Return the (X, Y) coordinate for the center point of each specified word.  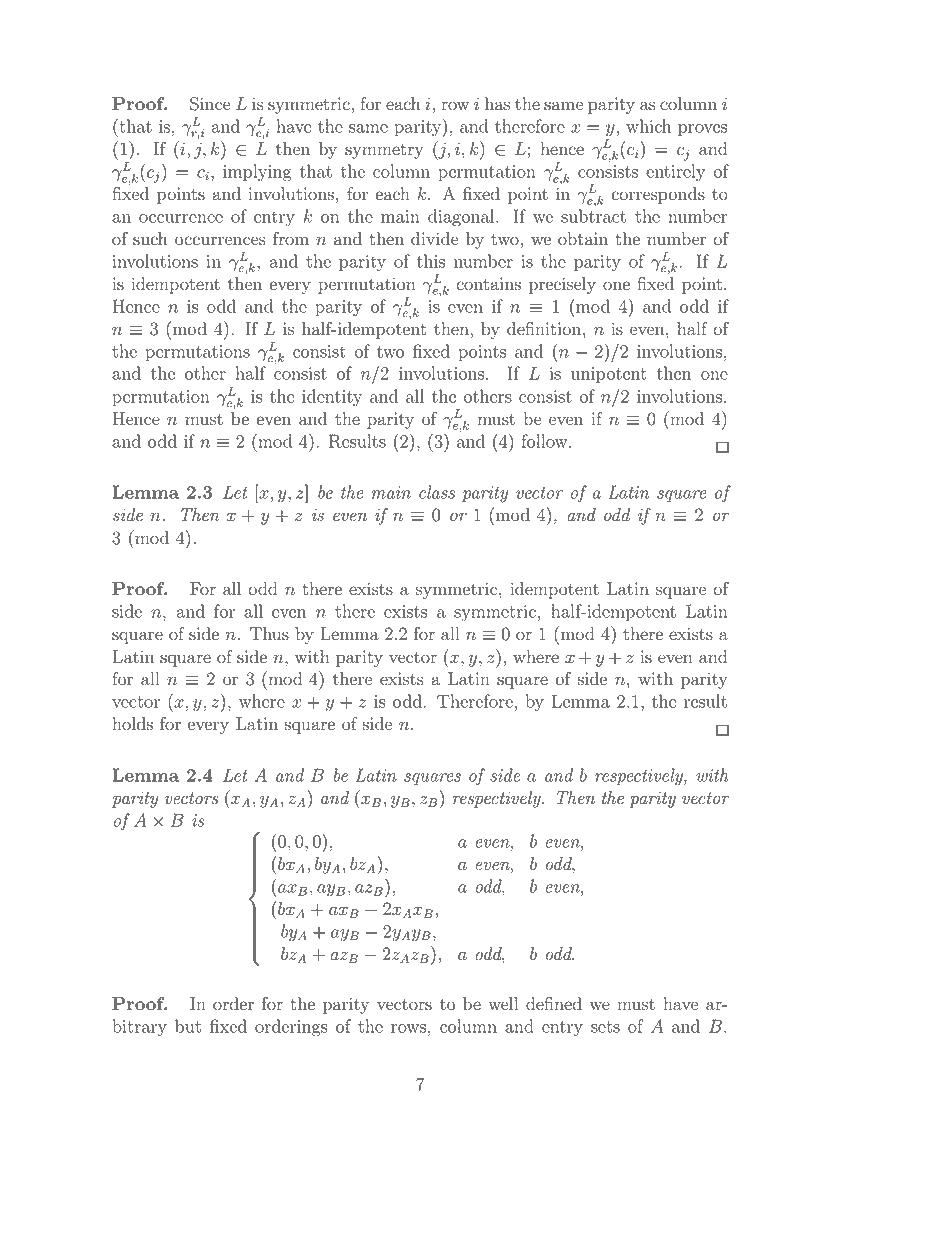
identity (332, 398)
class (437, 492)
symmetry (384, 151)
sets (605, 1027)
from (291, 239)
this (431, 261)
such (150, 239)
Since (210, 104)
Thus (269, 634)
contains (488, 284)
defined (554, 1004)
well (503, 1004)
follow (545, 441)
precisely (562, 285)
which (648, 126)
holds (132, 724)
